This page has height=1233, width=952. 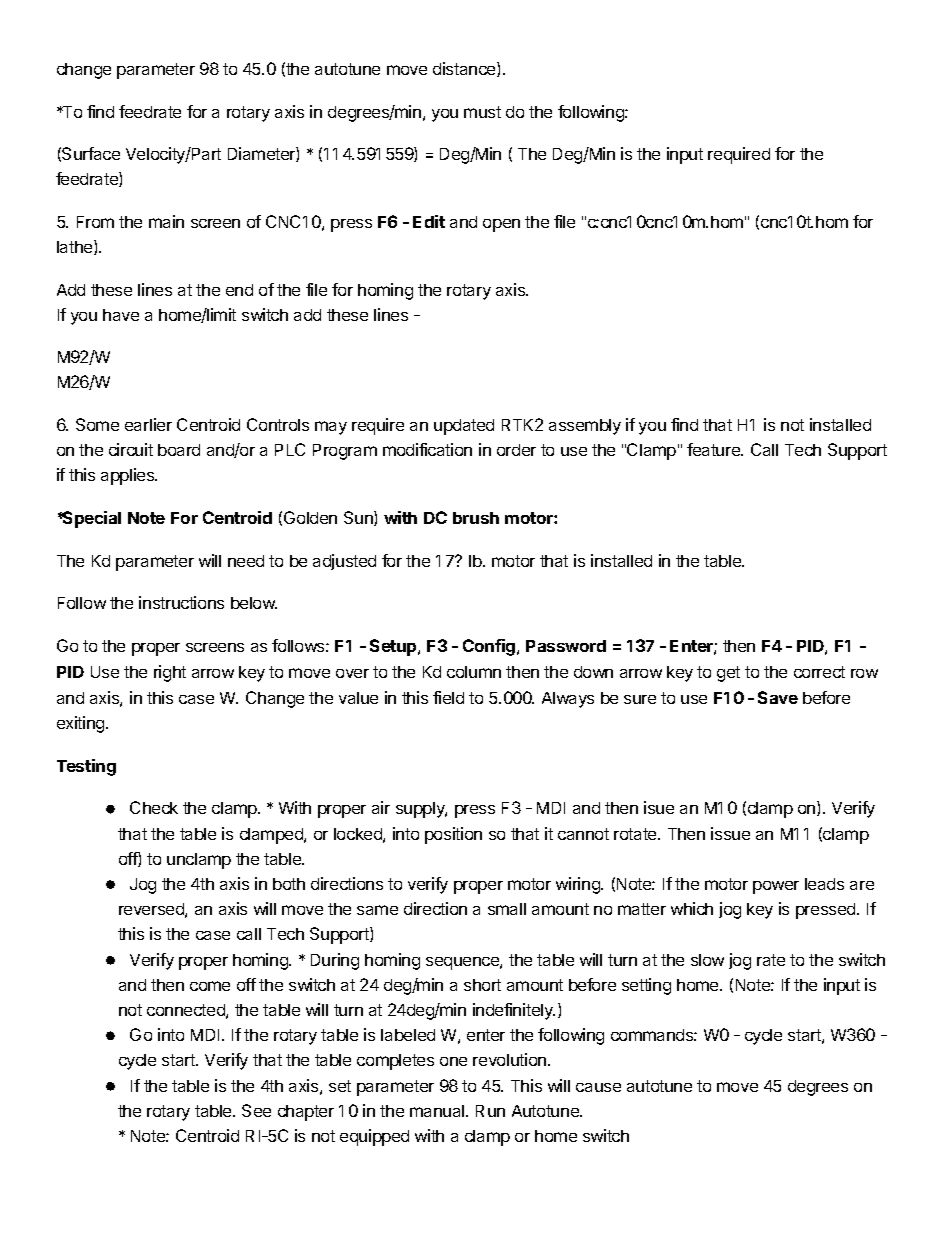 I want to click on See, so click(x=256, y=1110).
